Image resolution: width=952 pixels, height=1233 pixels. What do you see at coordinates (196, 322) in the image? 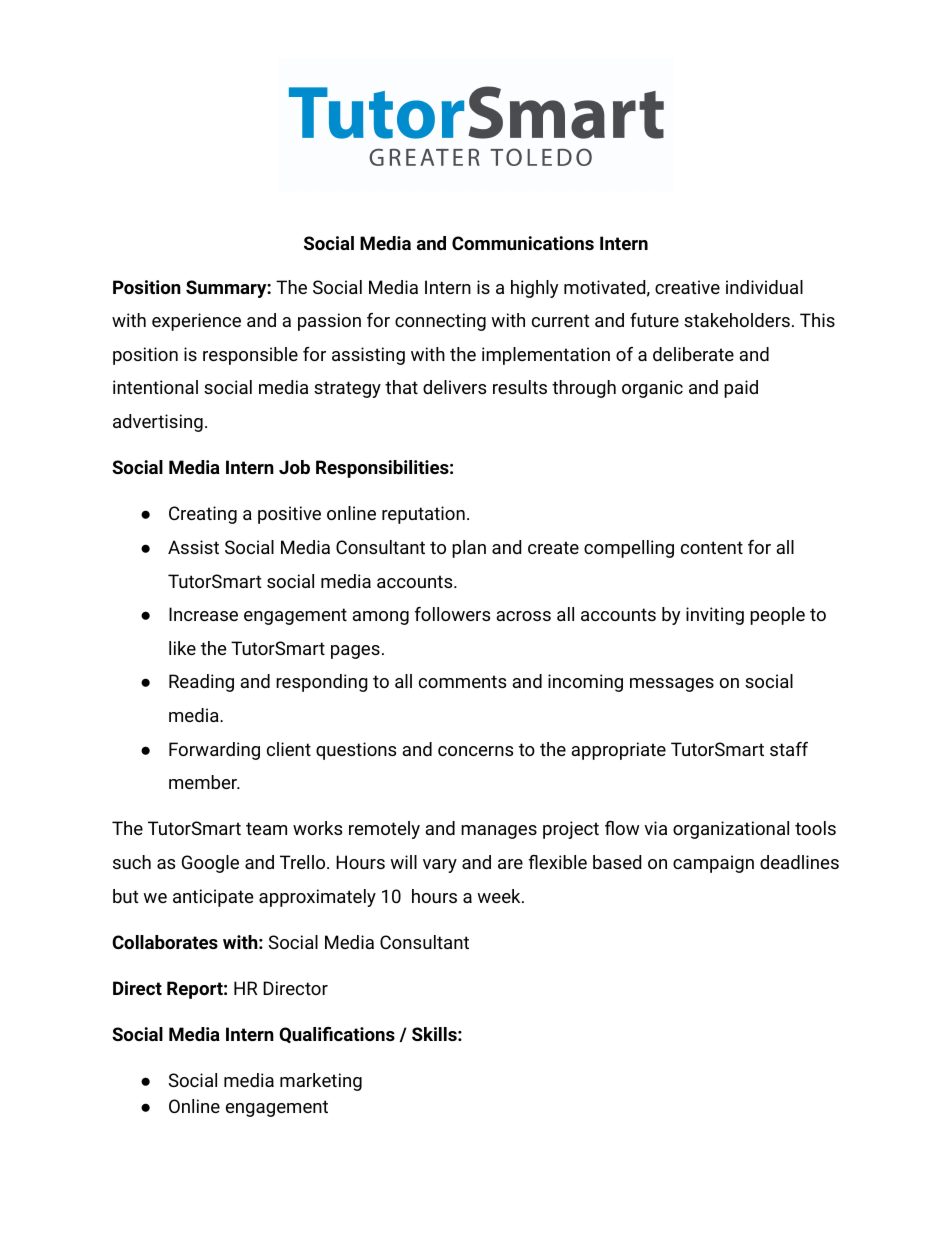
I see `experience` at bounding box center [196, 322].
